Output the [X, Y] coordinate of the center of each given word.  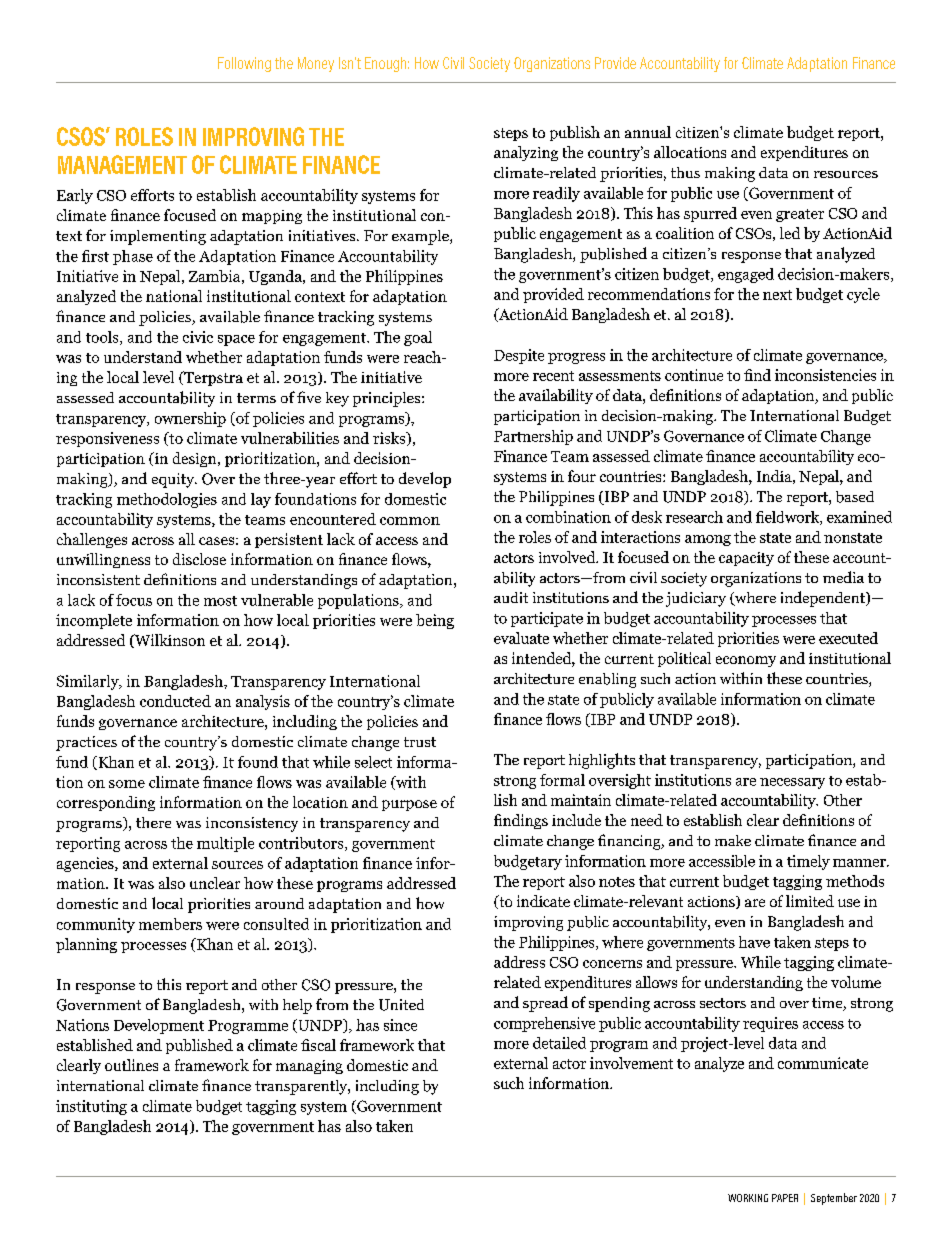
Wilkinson [169, 641]
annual [648, 132]
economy [746, 661]
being [435, 621]
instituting [91, 1107]
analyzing [526, 153]
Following [244, 64]
